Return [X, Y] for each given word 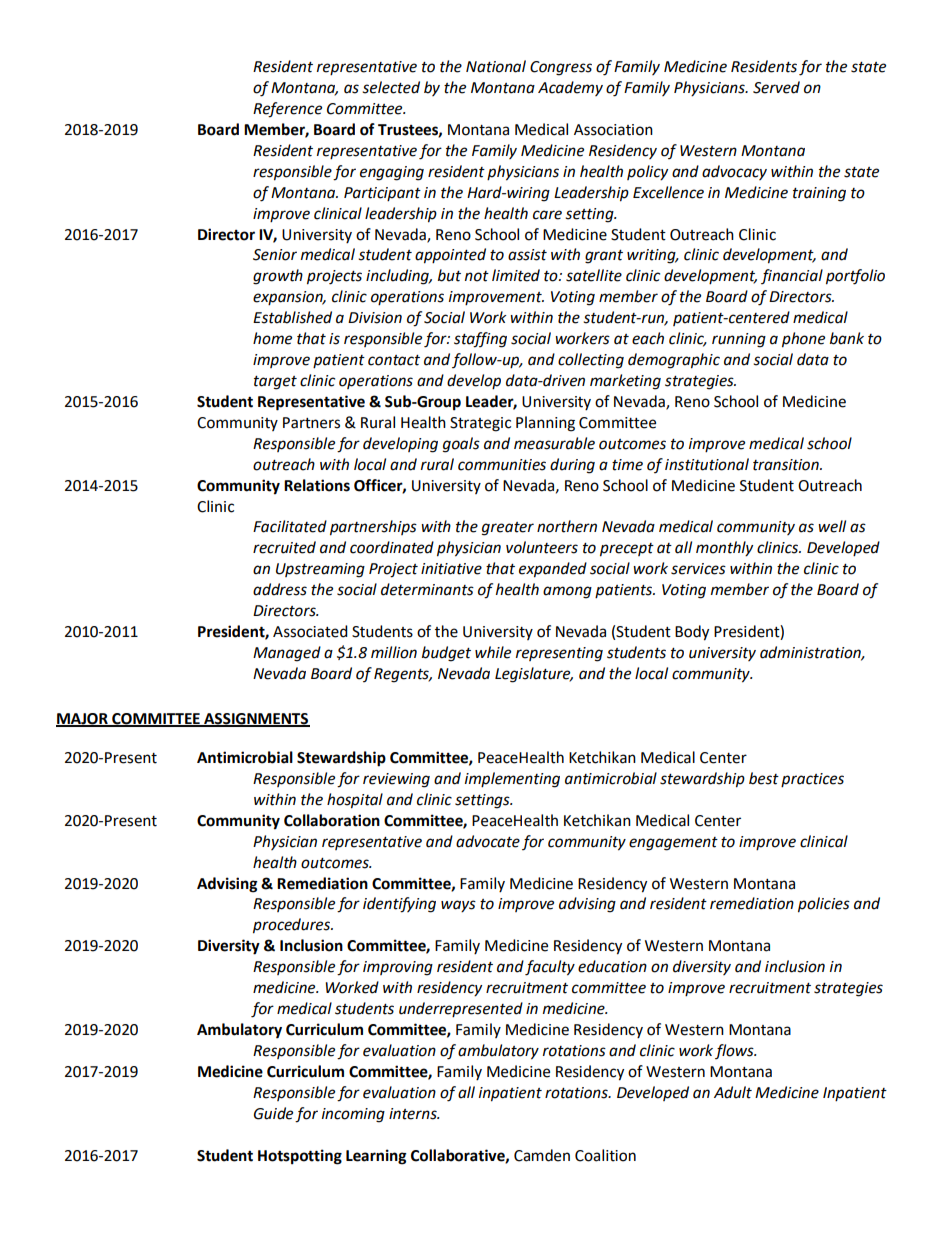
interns [414, 1114]
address [280, 589]
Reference [287, 110]
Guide [273, 1113]
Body [692, 633]
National [496, 66]
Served [776, 87]
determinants [427, 589]
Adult [733, 1092]
